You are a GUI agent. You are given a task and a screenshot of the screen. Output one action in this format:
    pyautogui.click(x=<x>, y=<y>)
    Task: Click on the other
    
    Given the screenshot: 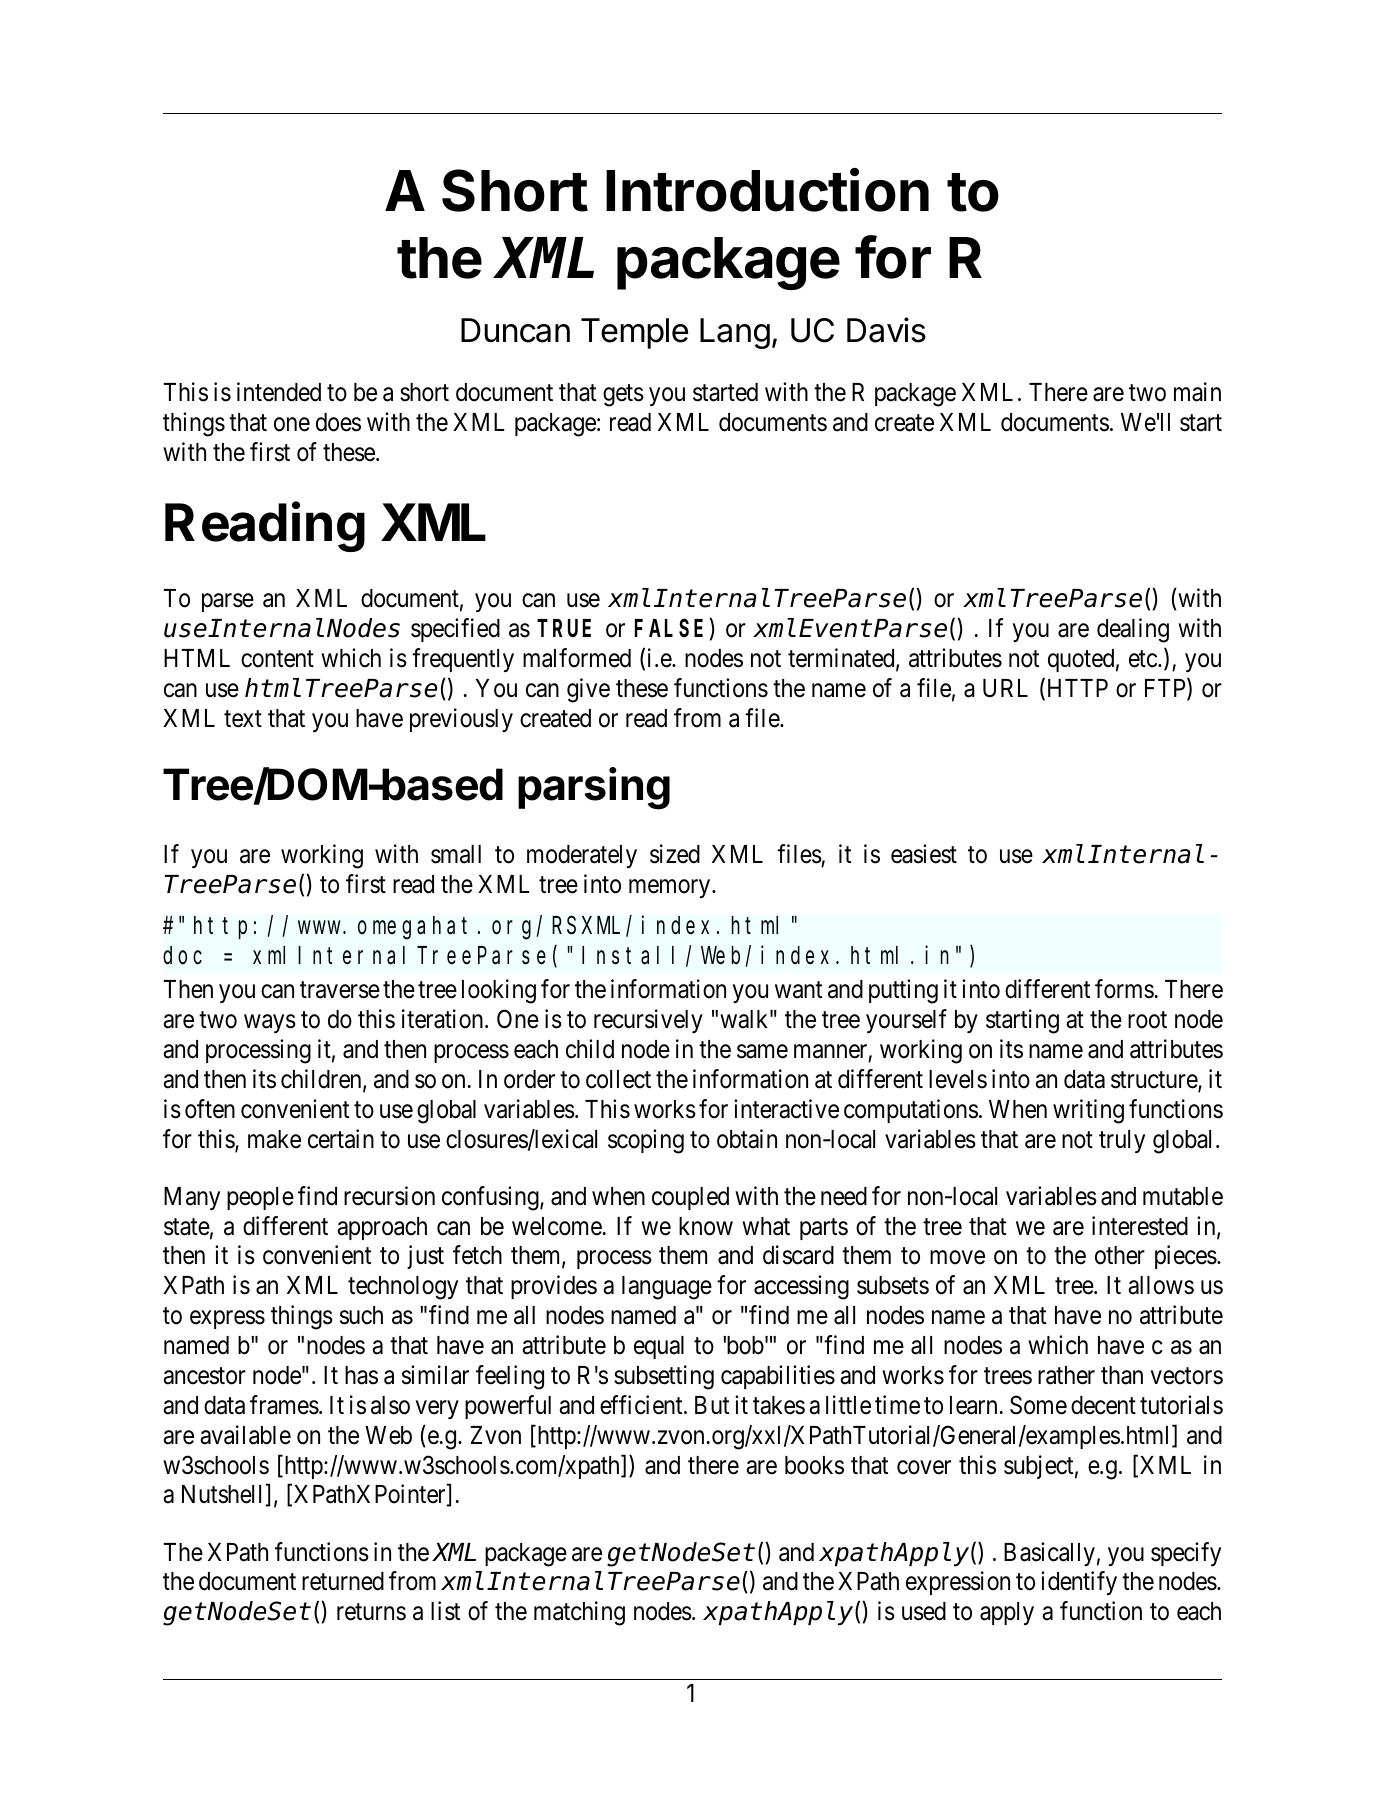 What is the action you would take?
    pyautogui.click(x=1120, y=1255)
